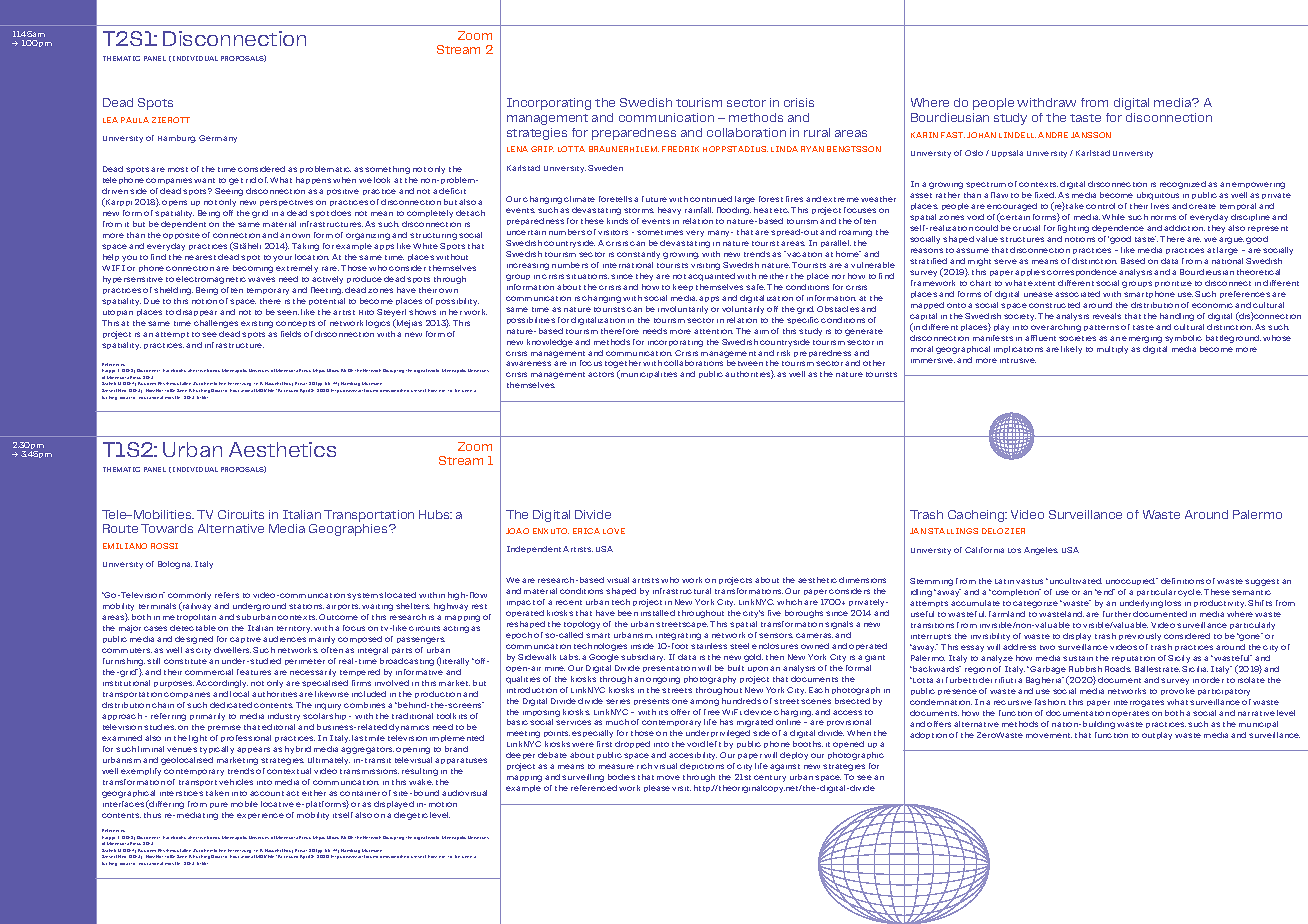 This page has width=1308, height=924. What do you see at coordinates (1107, 316) in the page?
I see `reveals` at bounding box center [1107, 316].
